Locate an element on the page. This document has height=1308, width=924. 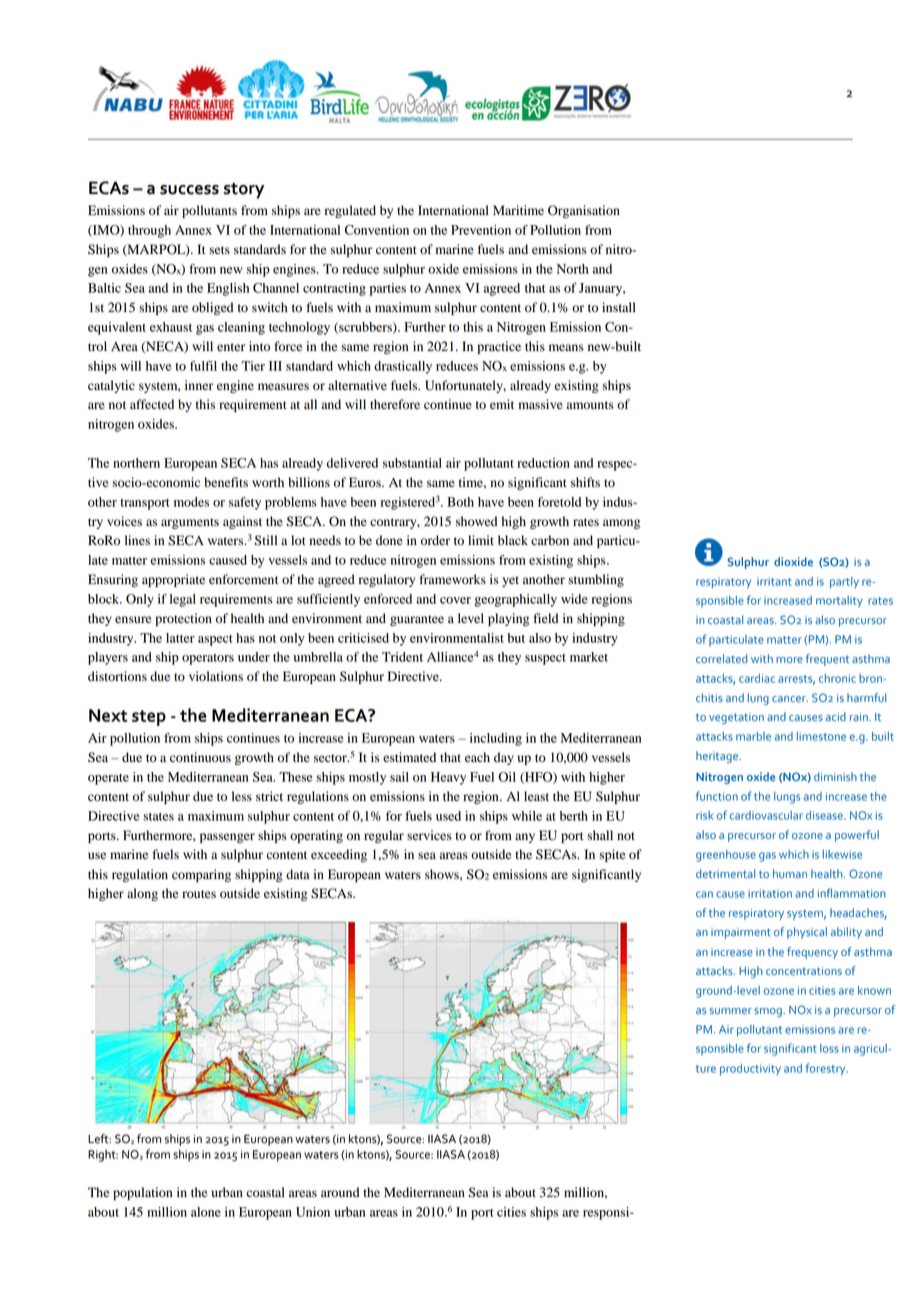
any is located at coordinates (525, 838).
